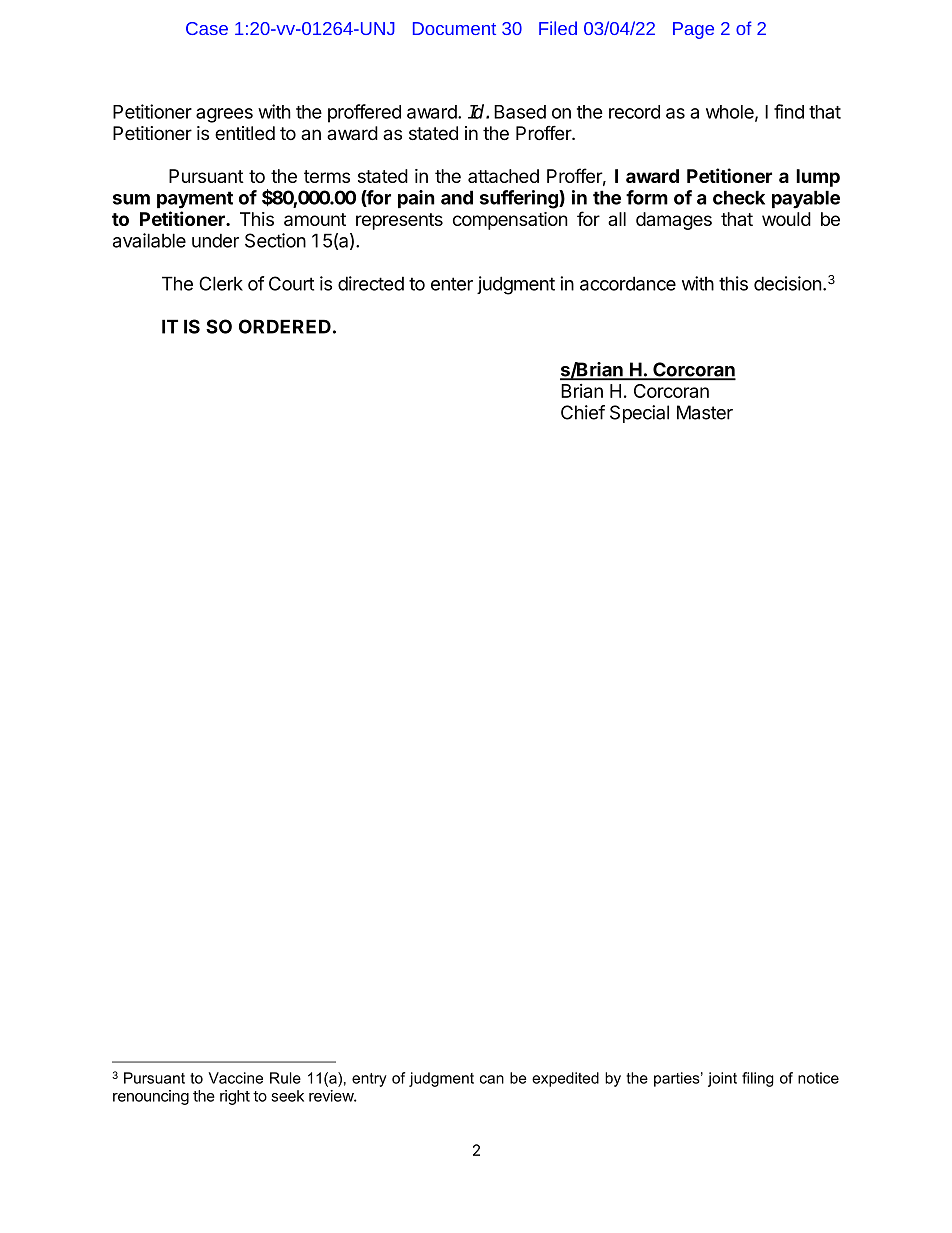  I want to click on Document, so click(454, 28).
